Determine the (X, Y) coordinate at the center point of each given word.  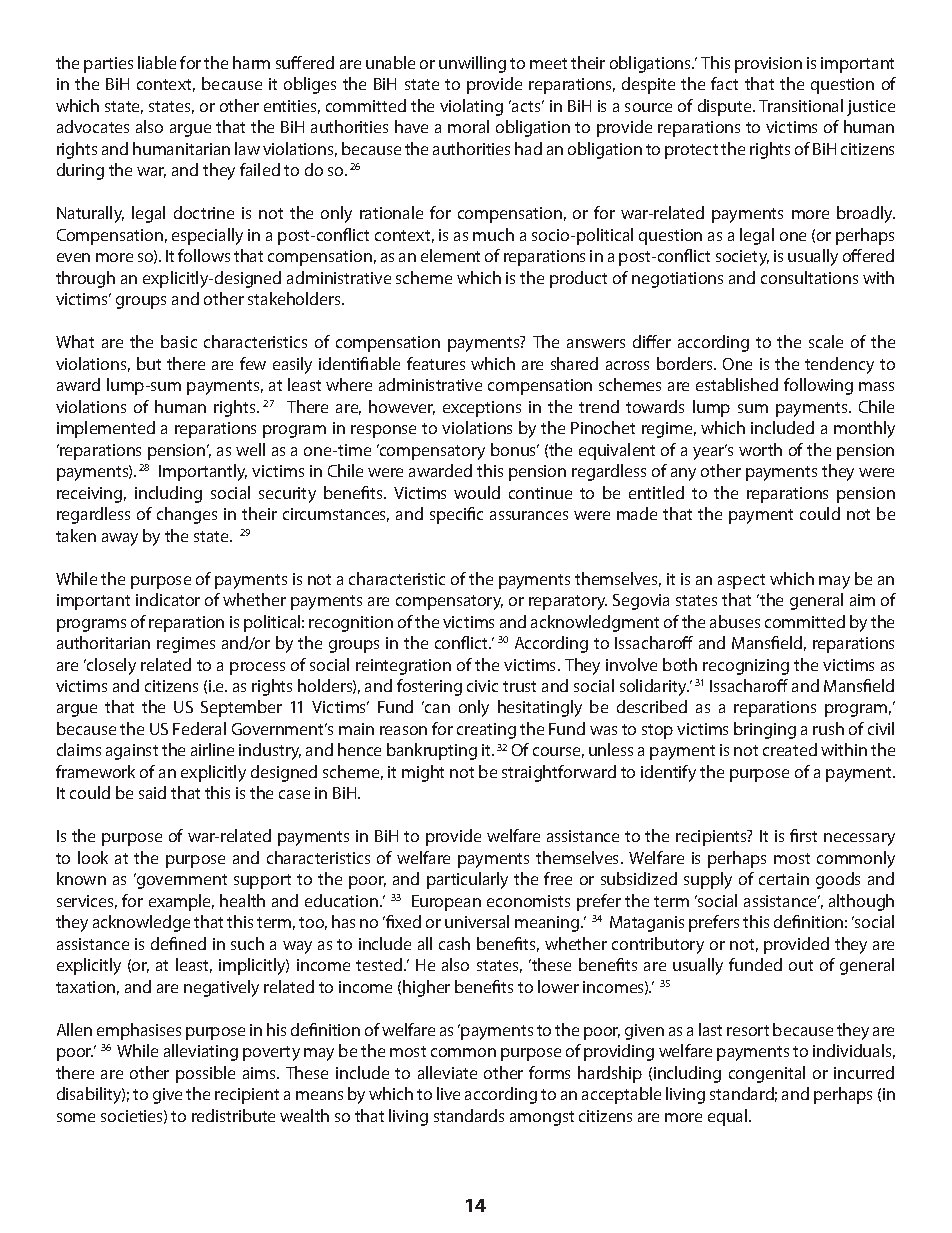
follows (204, 255)
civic (482, 686)
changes (187, 515)
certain (784, 879)
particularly (467, 880)
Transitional (801, 105)
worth (760, 449)
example (181, 902)
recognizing (746, 667)
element (450, 255)
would (477, 492)
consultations (809, 277)
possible (205, 1074)
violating (471, 107)
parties (108, 65)
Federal (199, 728)
